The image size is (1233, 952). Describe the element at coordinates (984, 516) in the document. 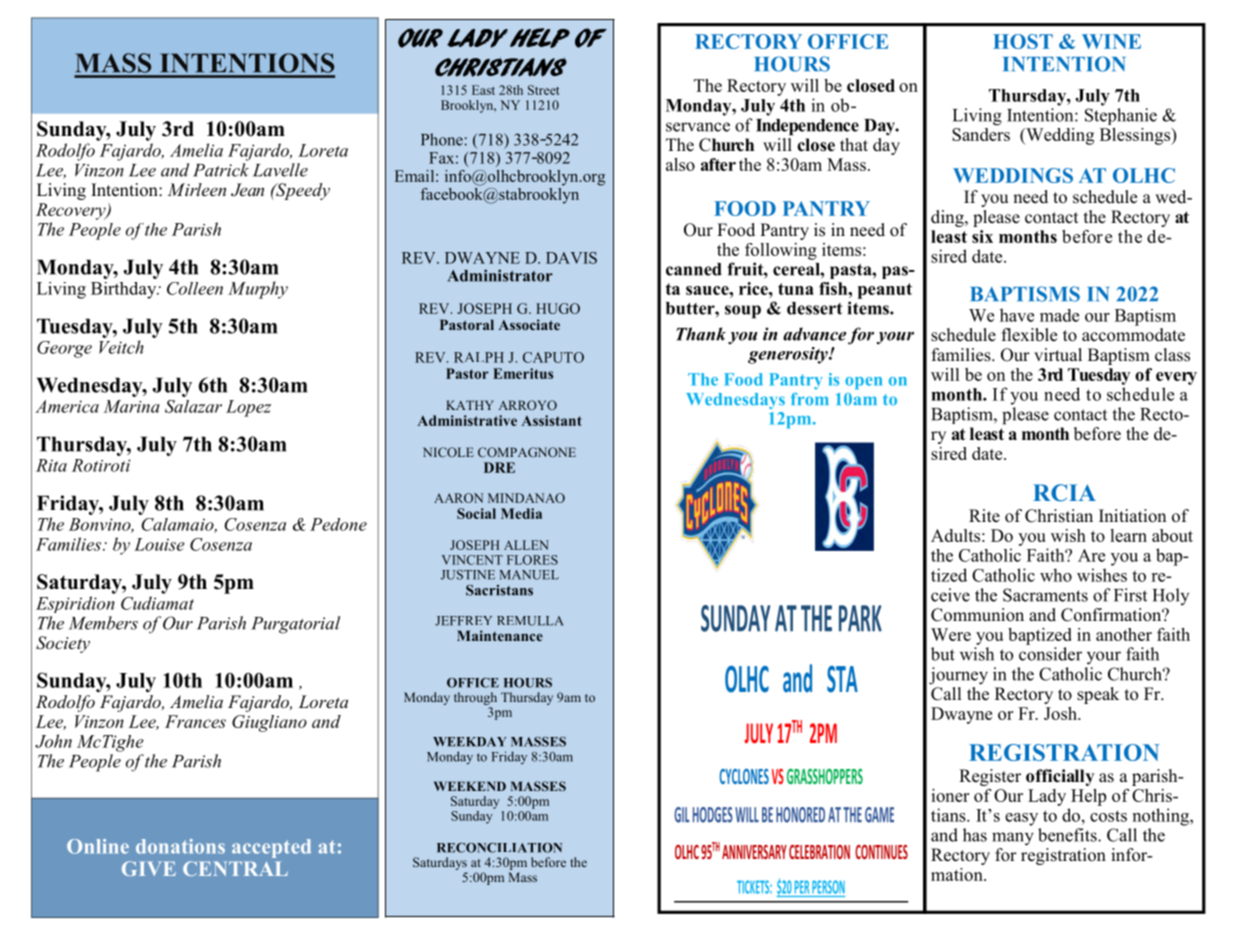

I see `Rite` at that location.
